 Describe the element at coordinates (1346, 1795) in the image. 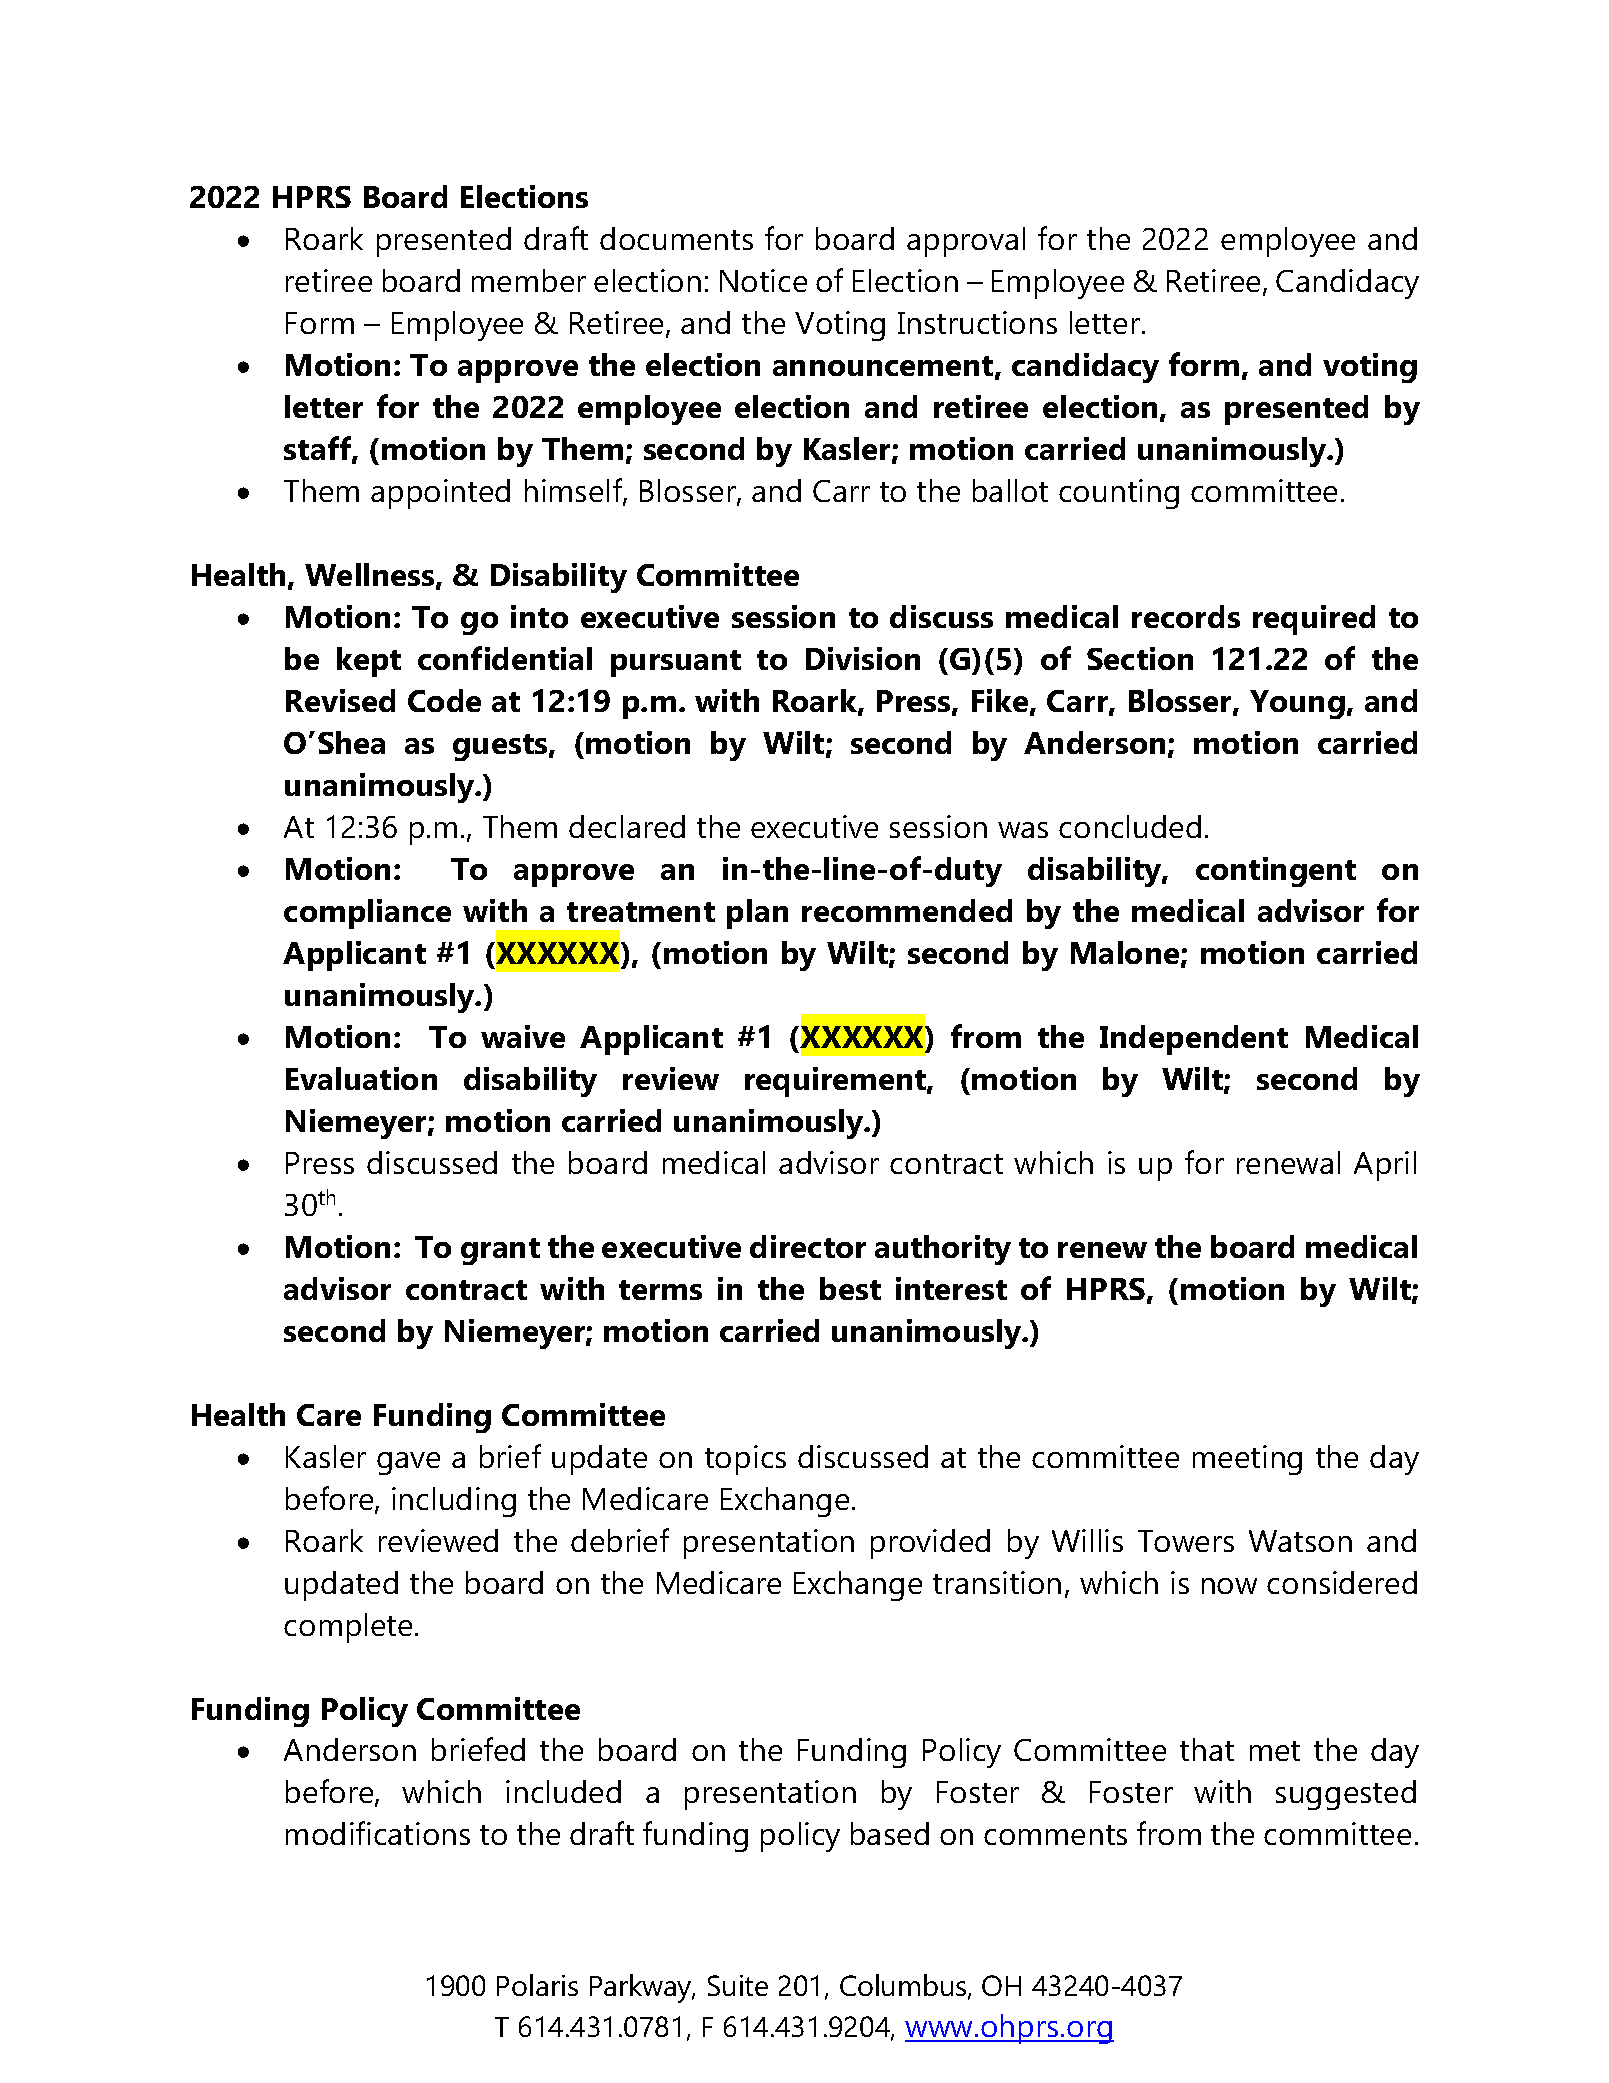

I see `suggested` at that location.
